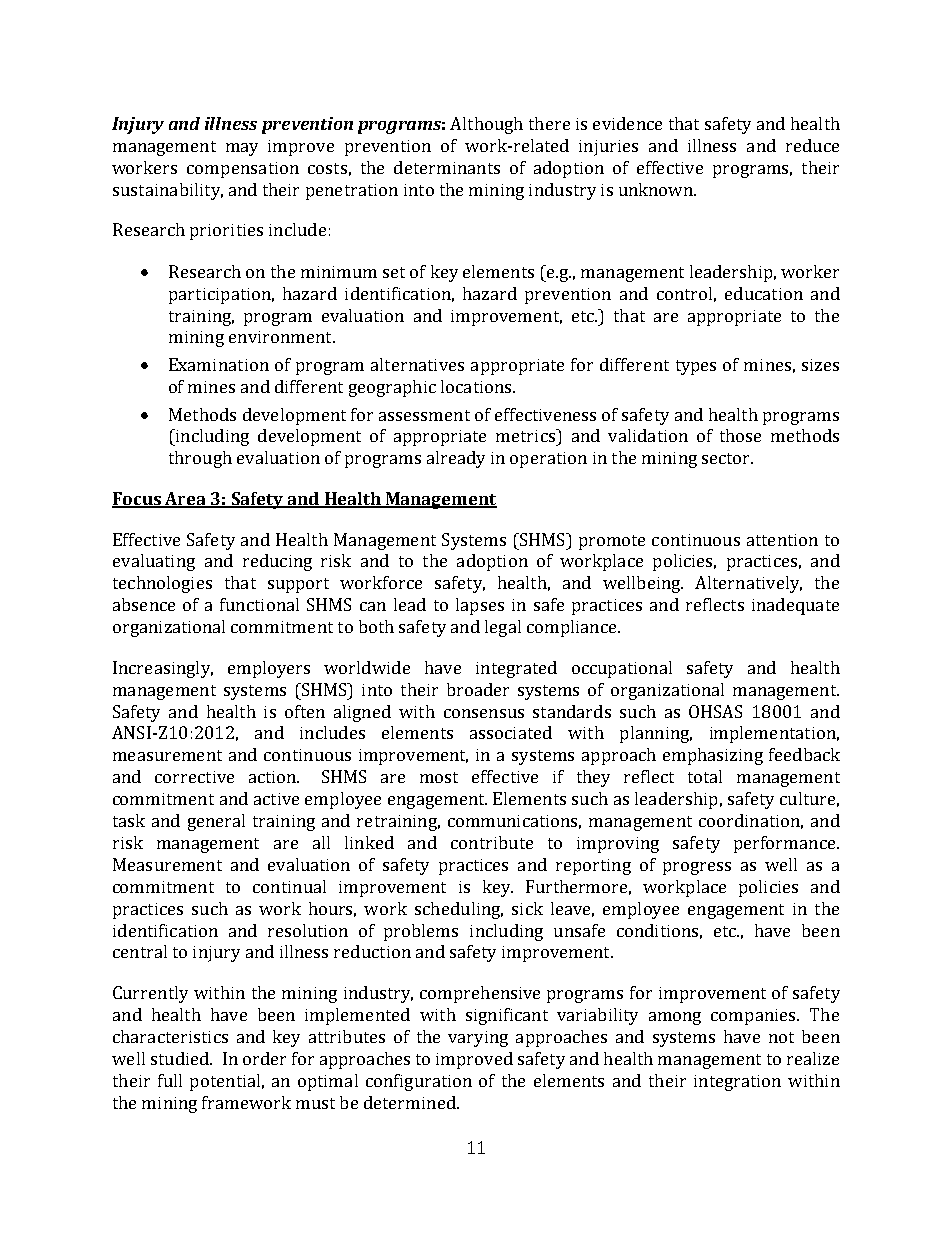 This screenshot has height=1233, width=952. Describe the element at coordinates (242, 149) in the screenshot. I see `may` at that location.
